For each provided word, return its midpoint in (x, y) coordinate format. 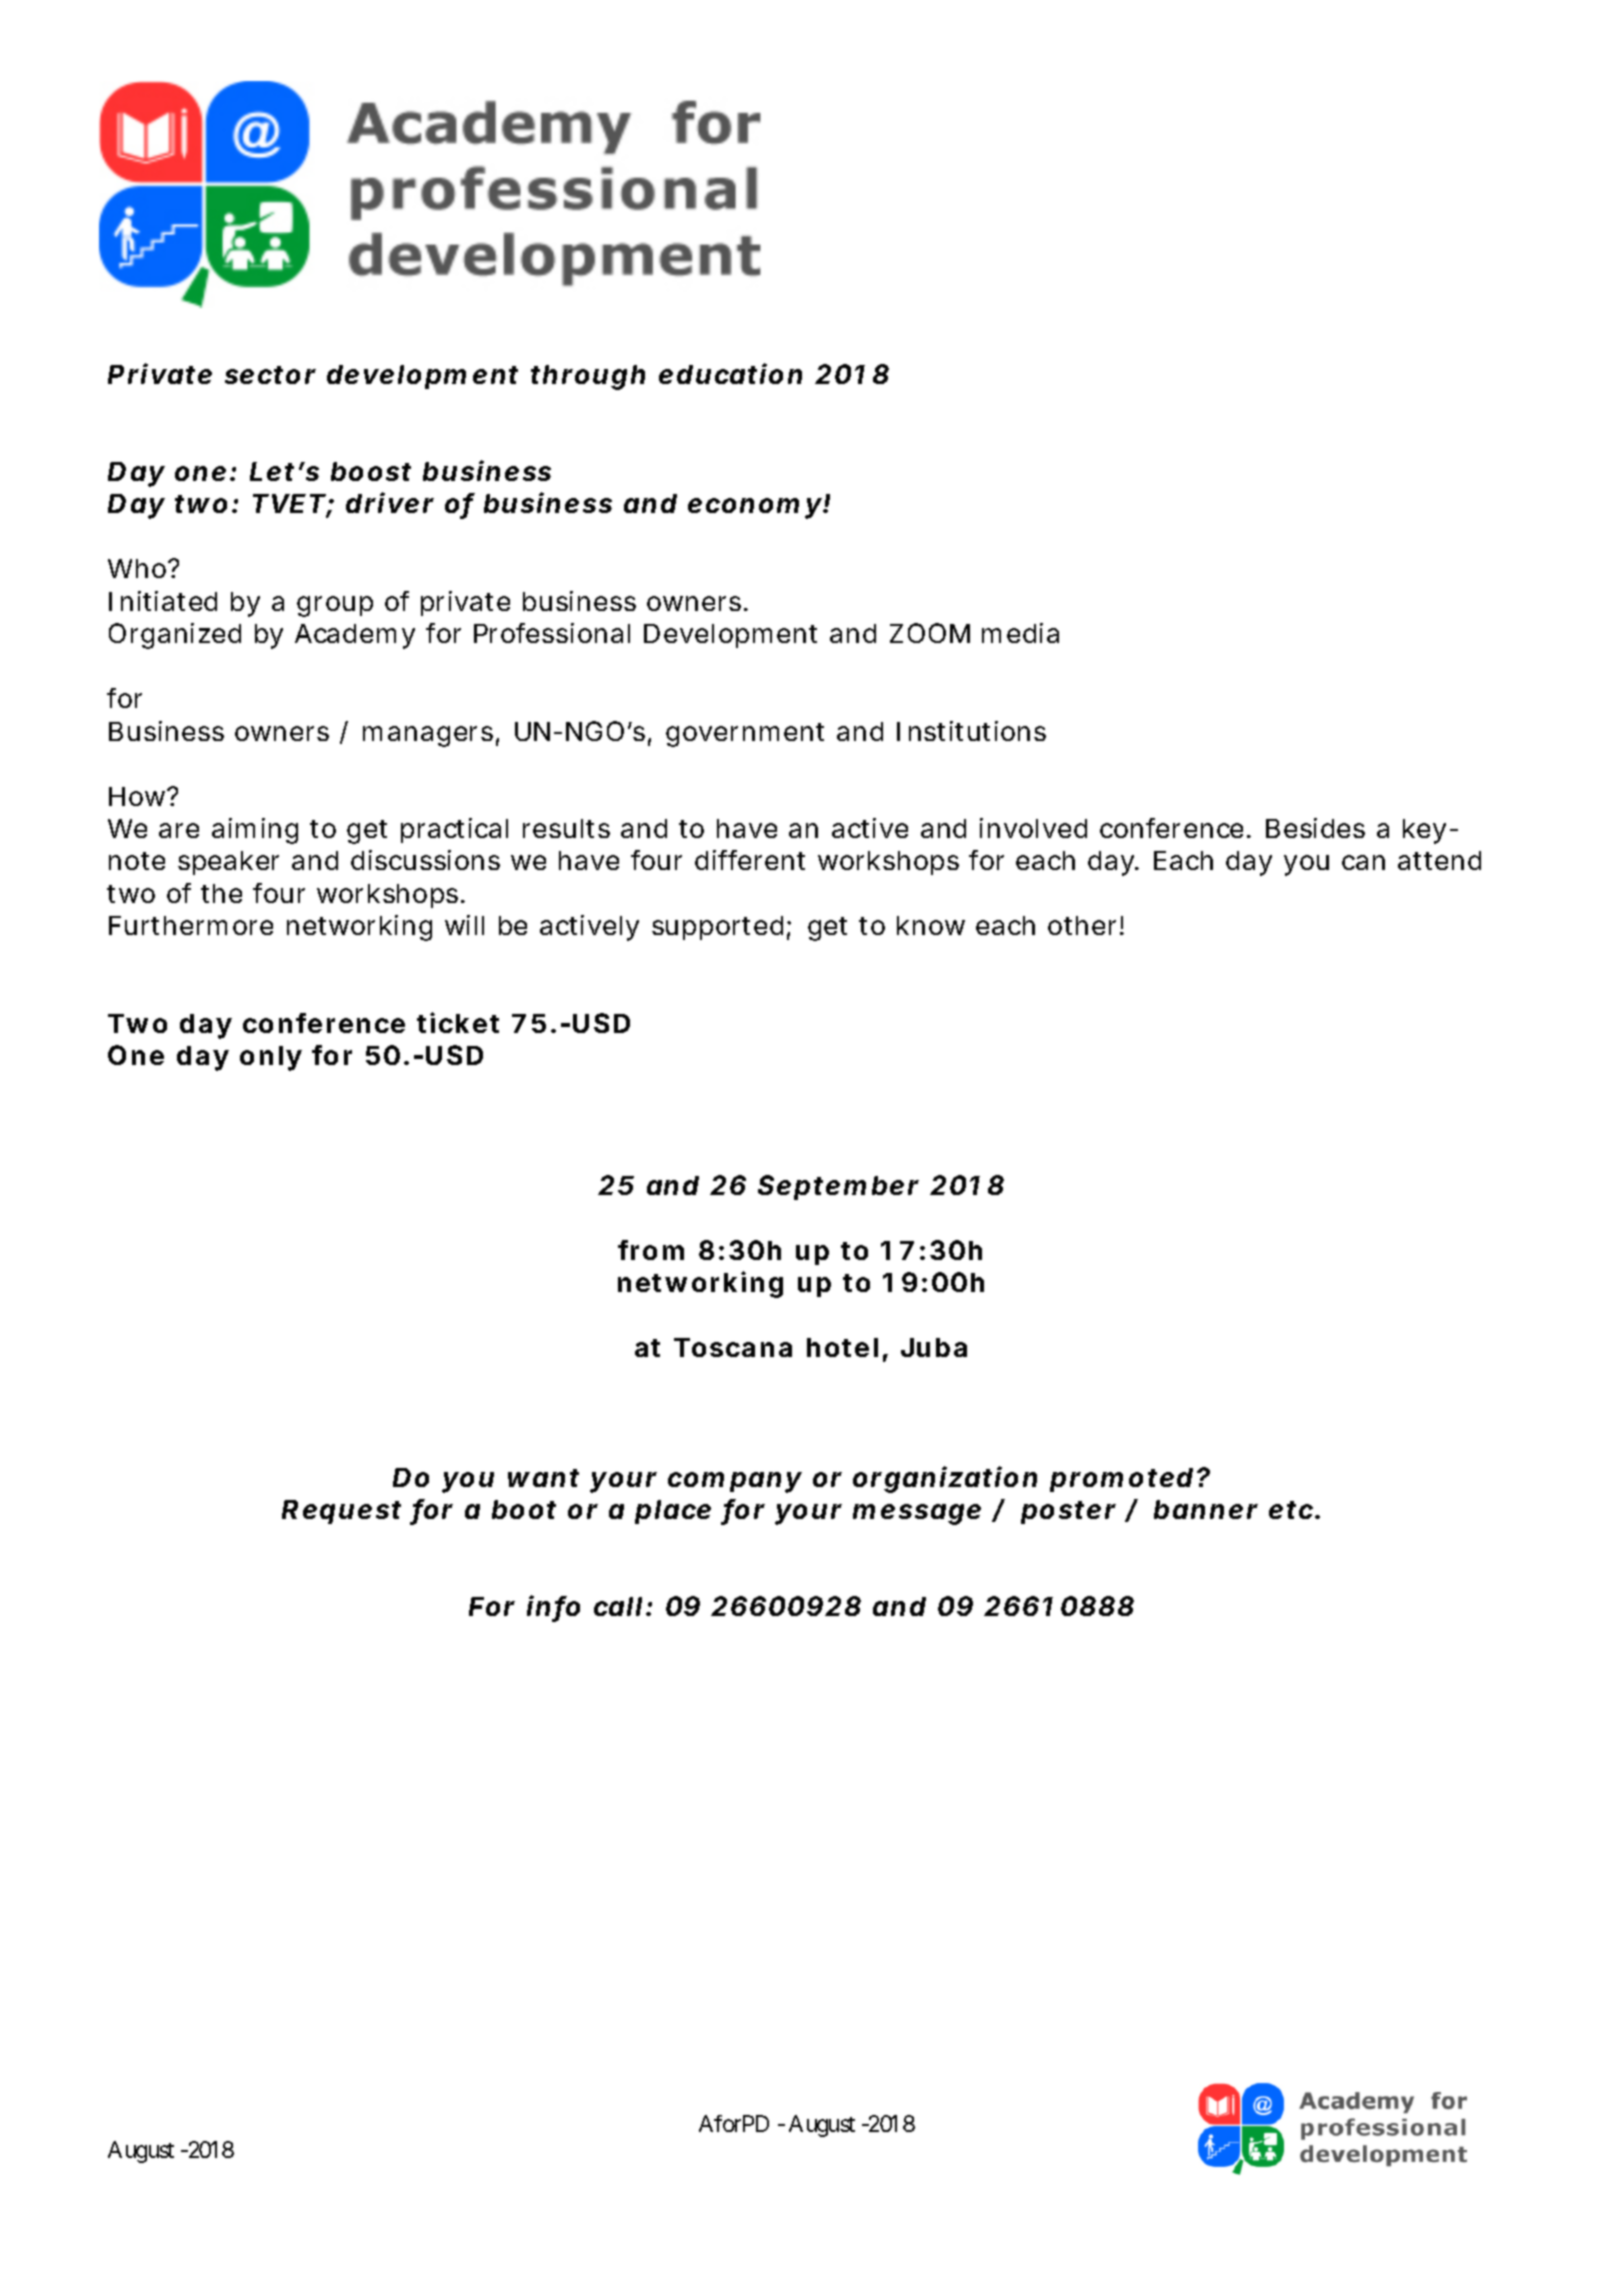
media (1020, 633)
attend (1439, 860)
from (651, 1250)
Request (341, 1512)
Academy (355, 636)
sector (270, 375)
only (271, 1058)
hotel (842, 1347)
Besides (1315, 828)
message (917, 1514)
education (730, 373)
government (745, 735)
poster (1068, 1512)
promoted (1121, 1480)
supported (717, 928)
